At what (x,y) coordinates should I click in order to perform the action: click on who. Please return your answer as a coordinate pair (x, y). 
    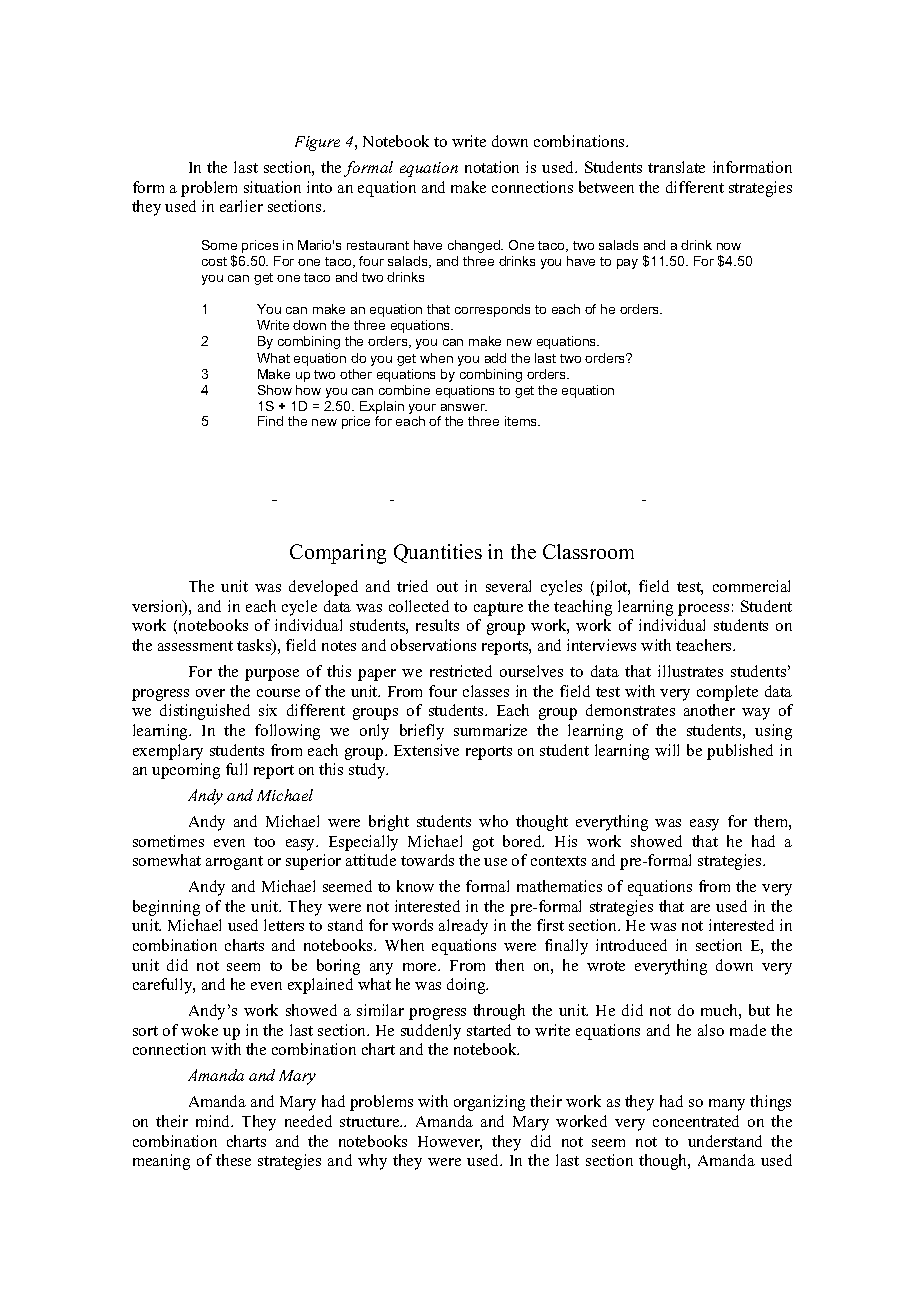
    Looking at the image, I should click on (493, 821).
